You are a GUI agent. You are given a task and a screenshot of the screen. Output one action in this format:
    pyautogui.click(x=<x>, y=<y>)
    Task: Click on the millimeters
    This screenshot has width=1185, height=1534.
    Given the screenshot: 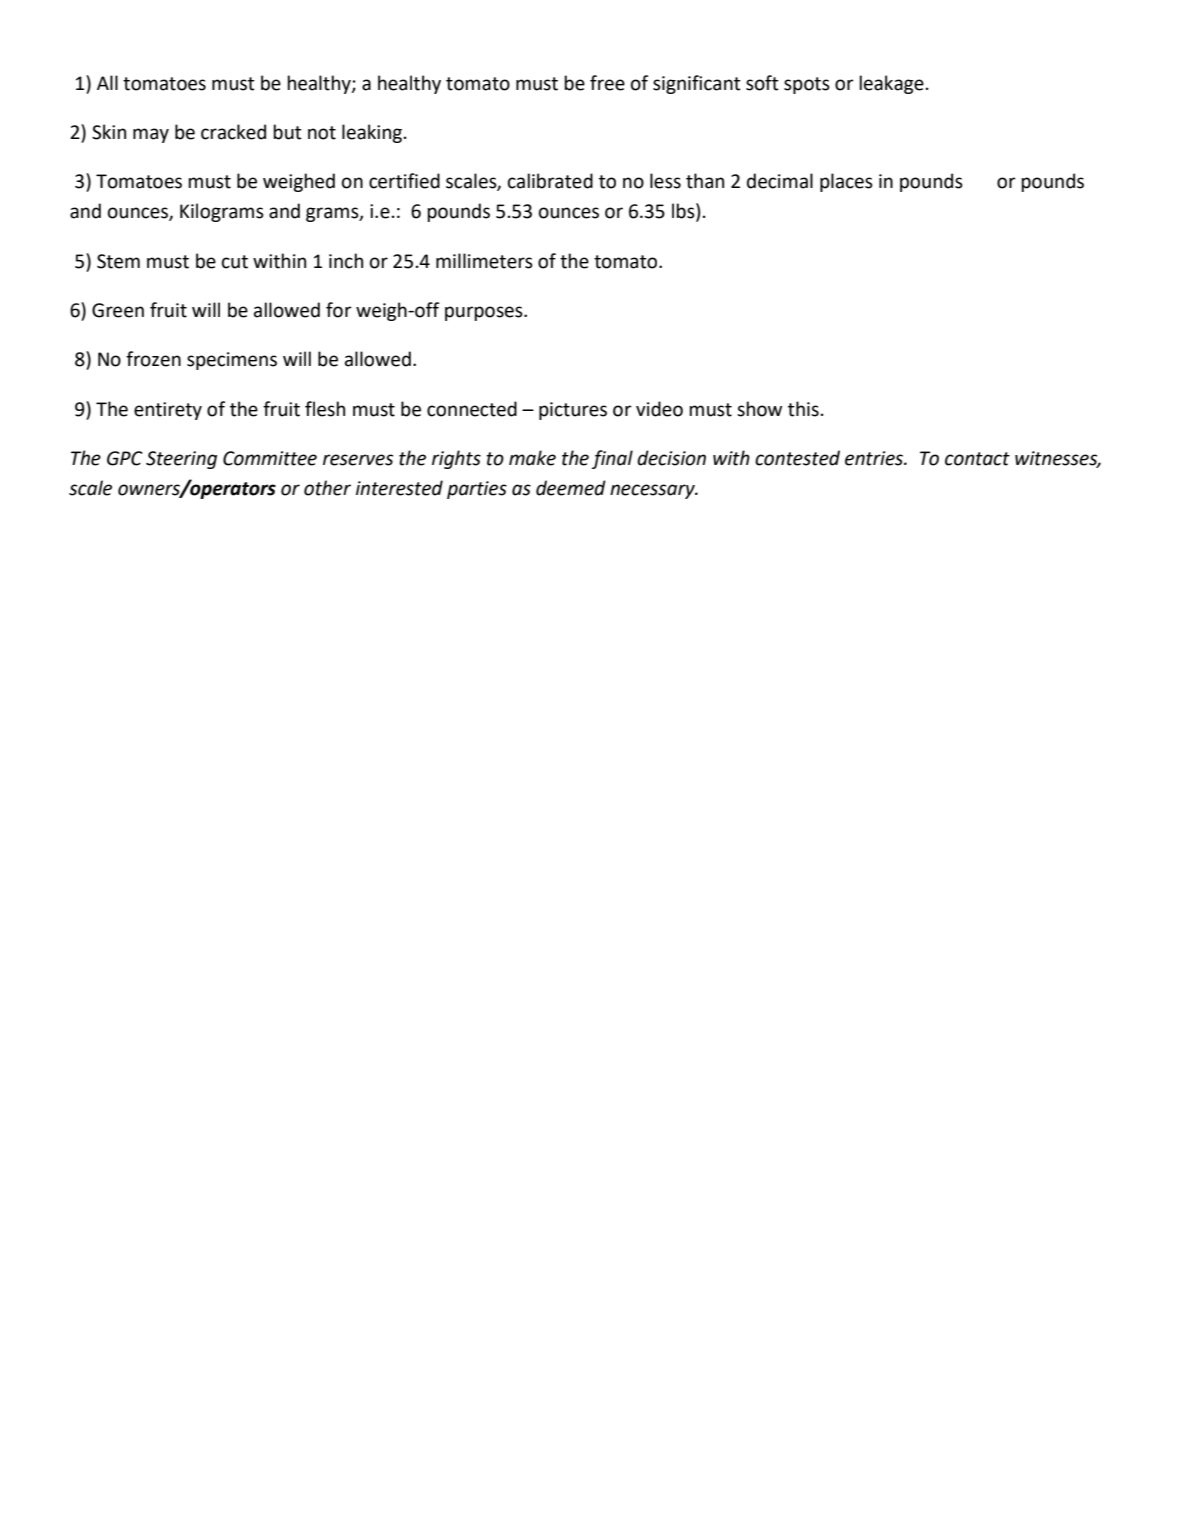 What is the action you would take?
    pyautogui.click(x=484, y=261)
